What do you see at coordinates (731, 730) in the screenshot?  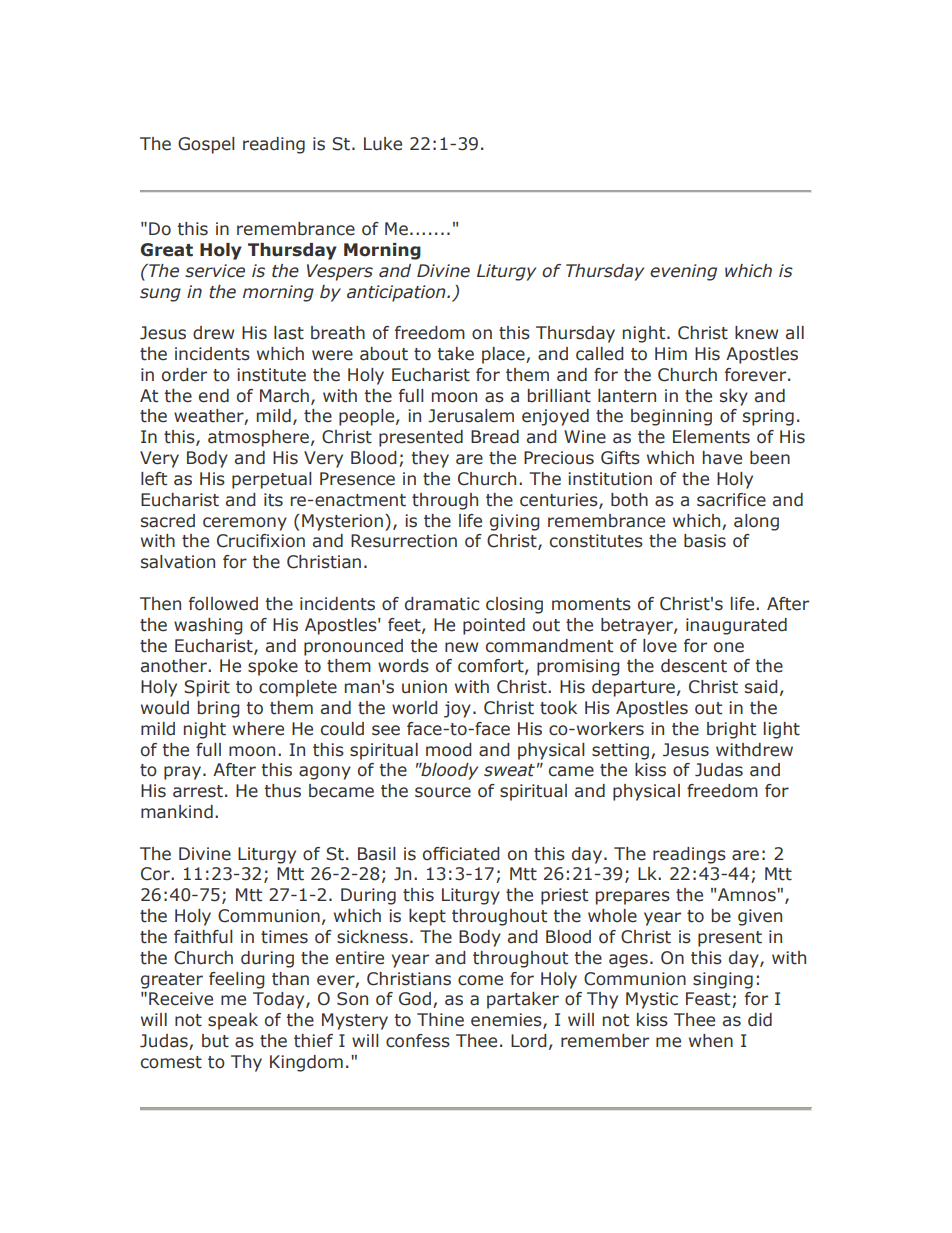 I see `bright` at bounding box center [731, 730].
